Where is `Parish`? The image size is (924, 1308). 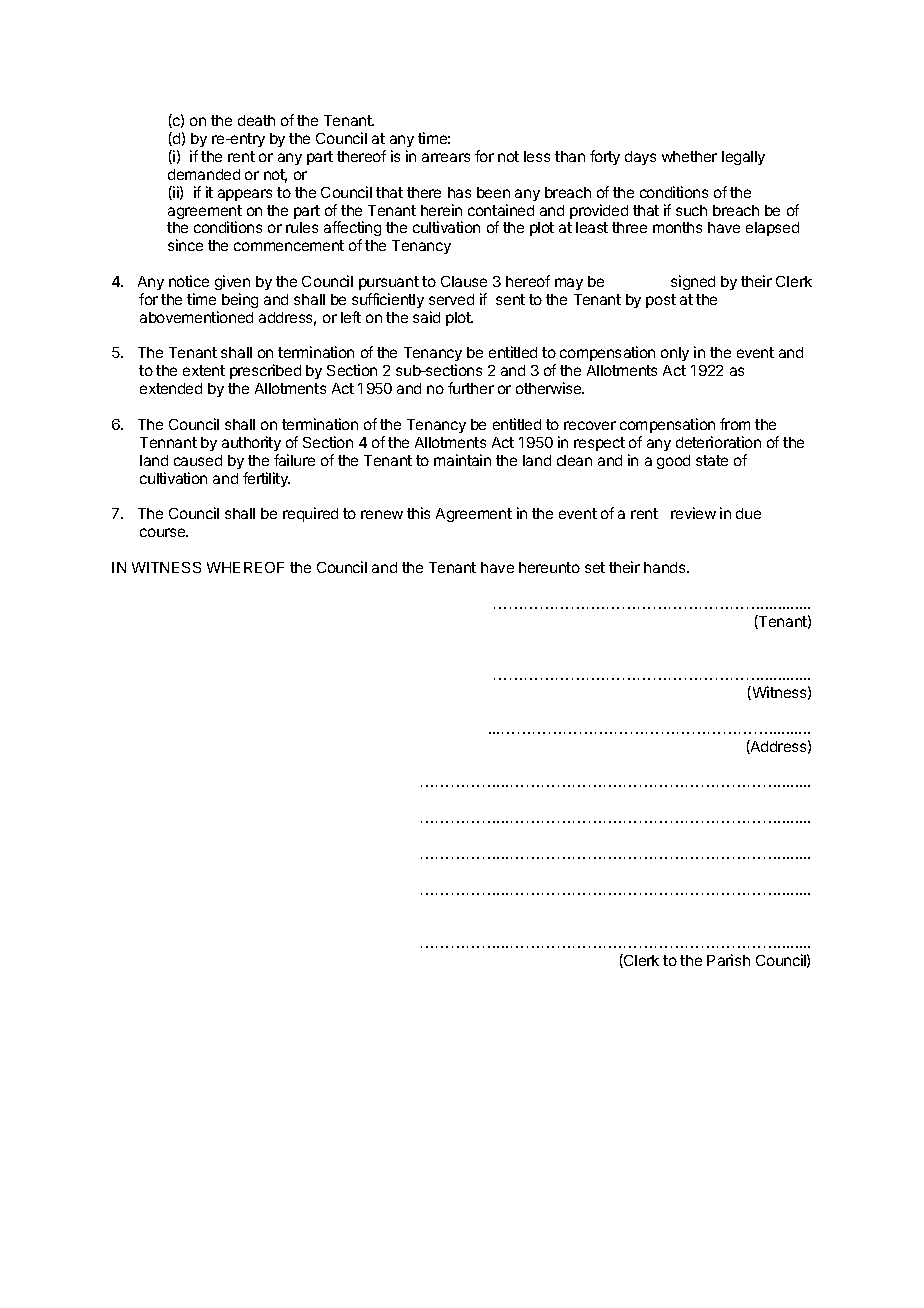
Parish is located at coordinates (728, 960).
